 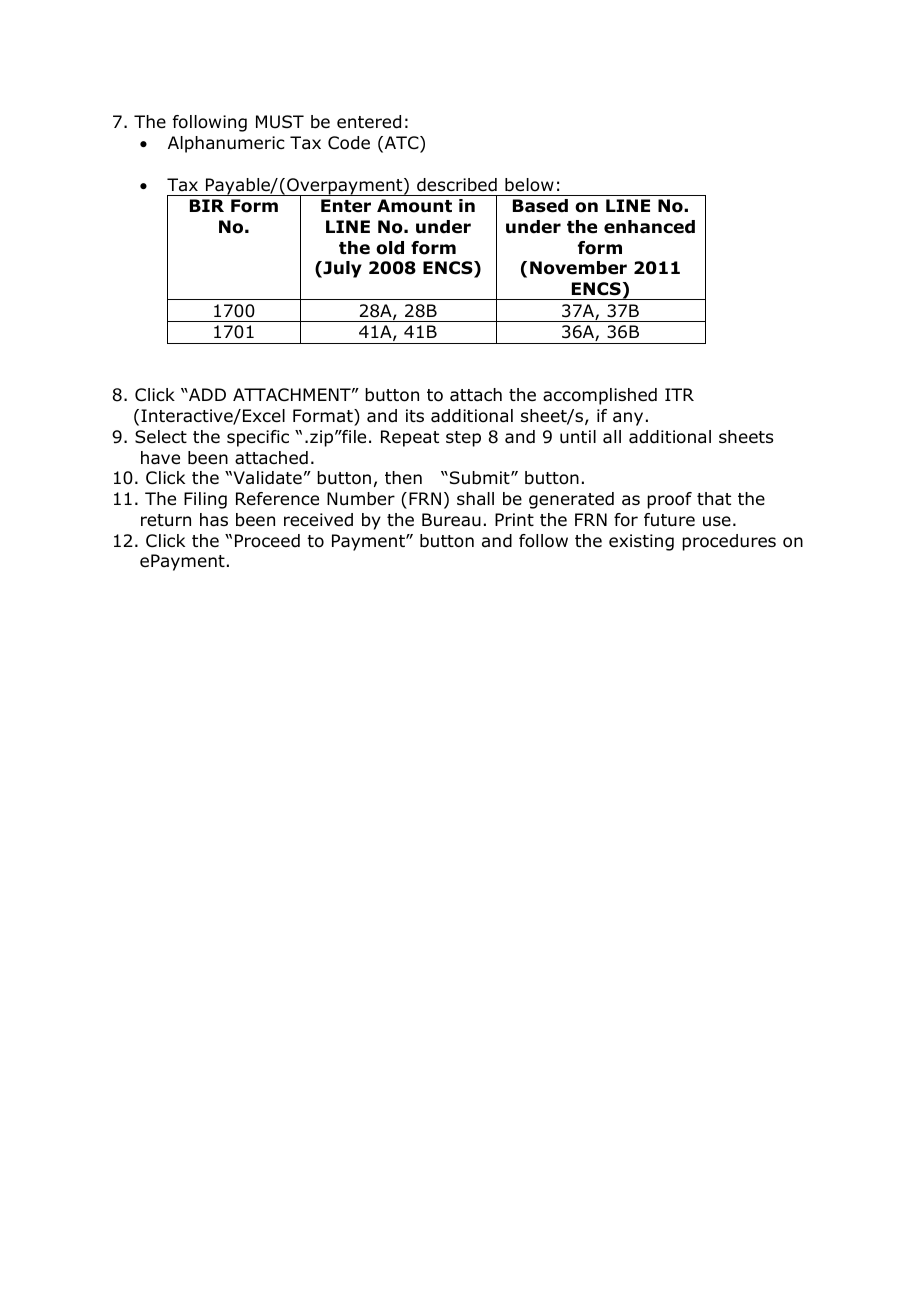 What do you see at coordinates (207, 205) in the document?
I see `BIR` at bounding box center [207, 205].
